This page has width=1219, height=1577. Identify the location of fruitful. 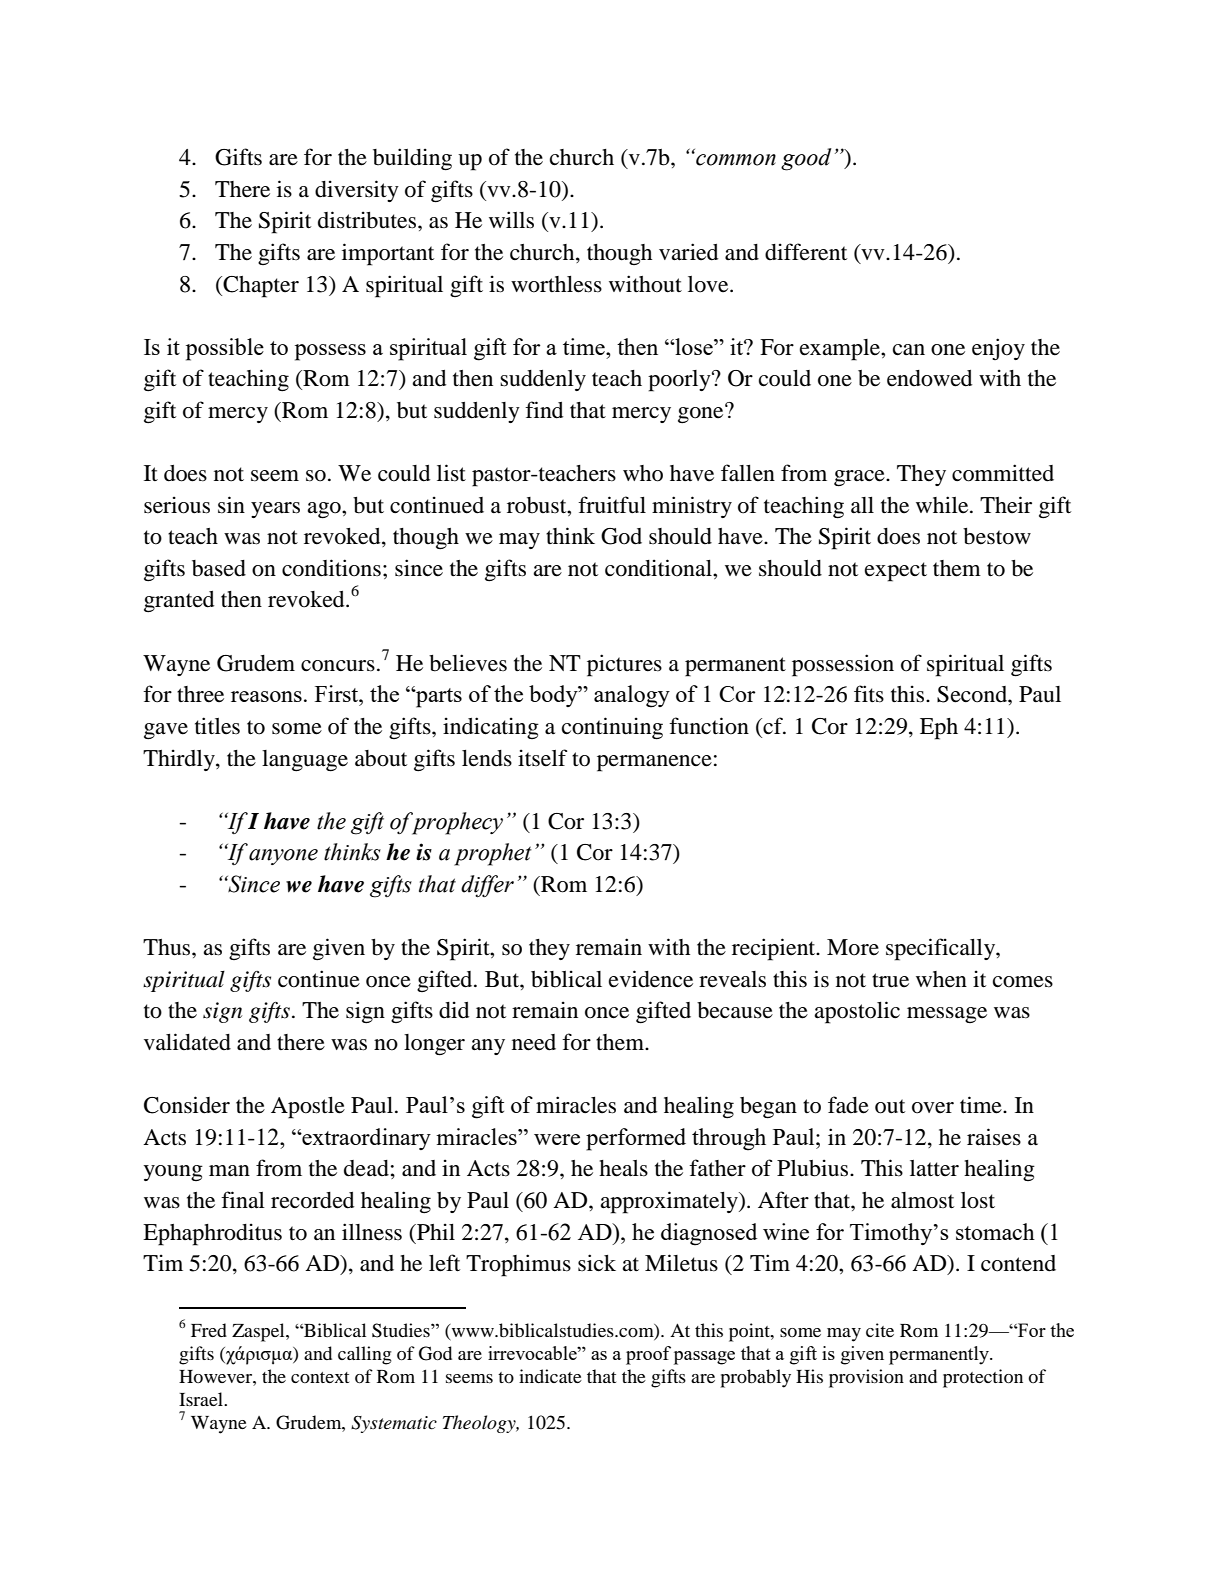
(612, 505).
